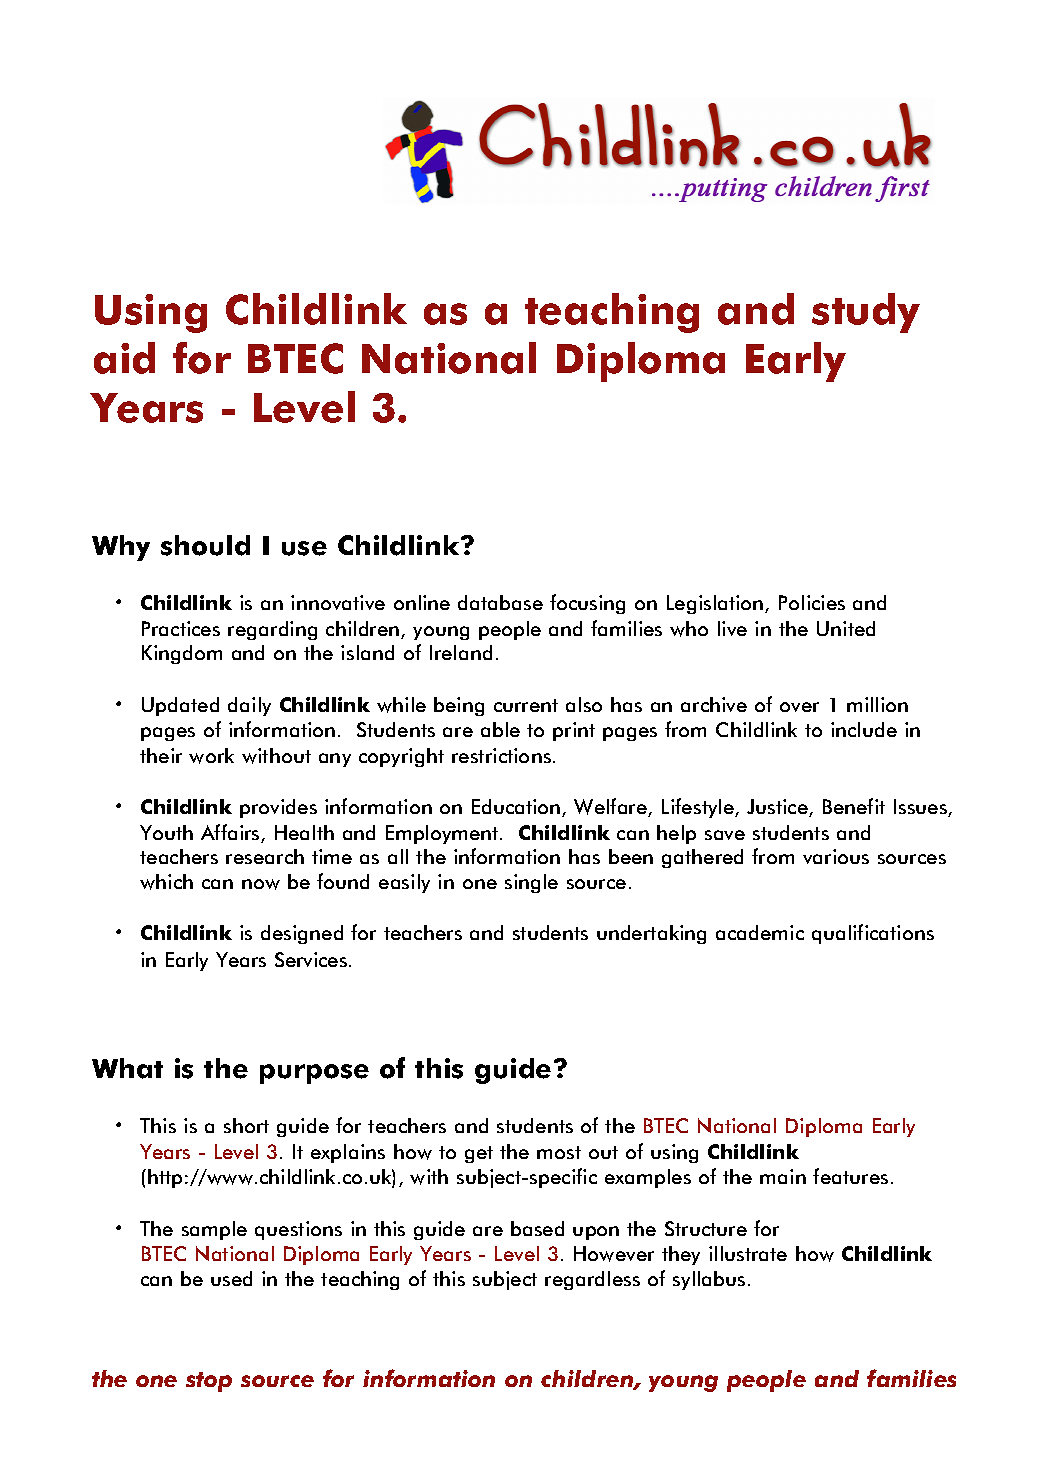 This screenshot has width=1049, height=1484. I want to click on Affairs, so click(231, 833).
